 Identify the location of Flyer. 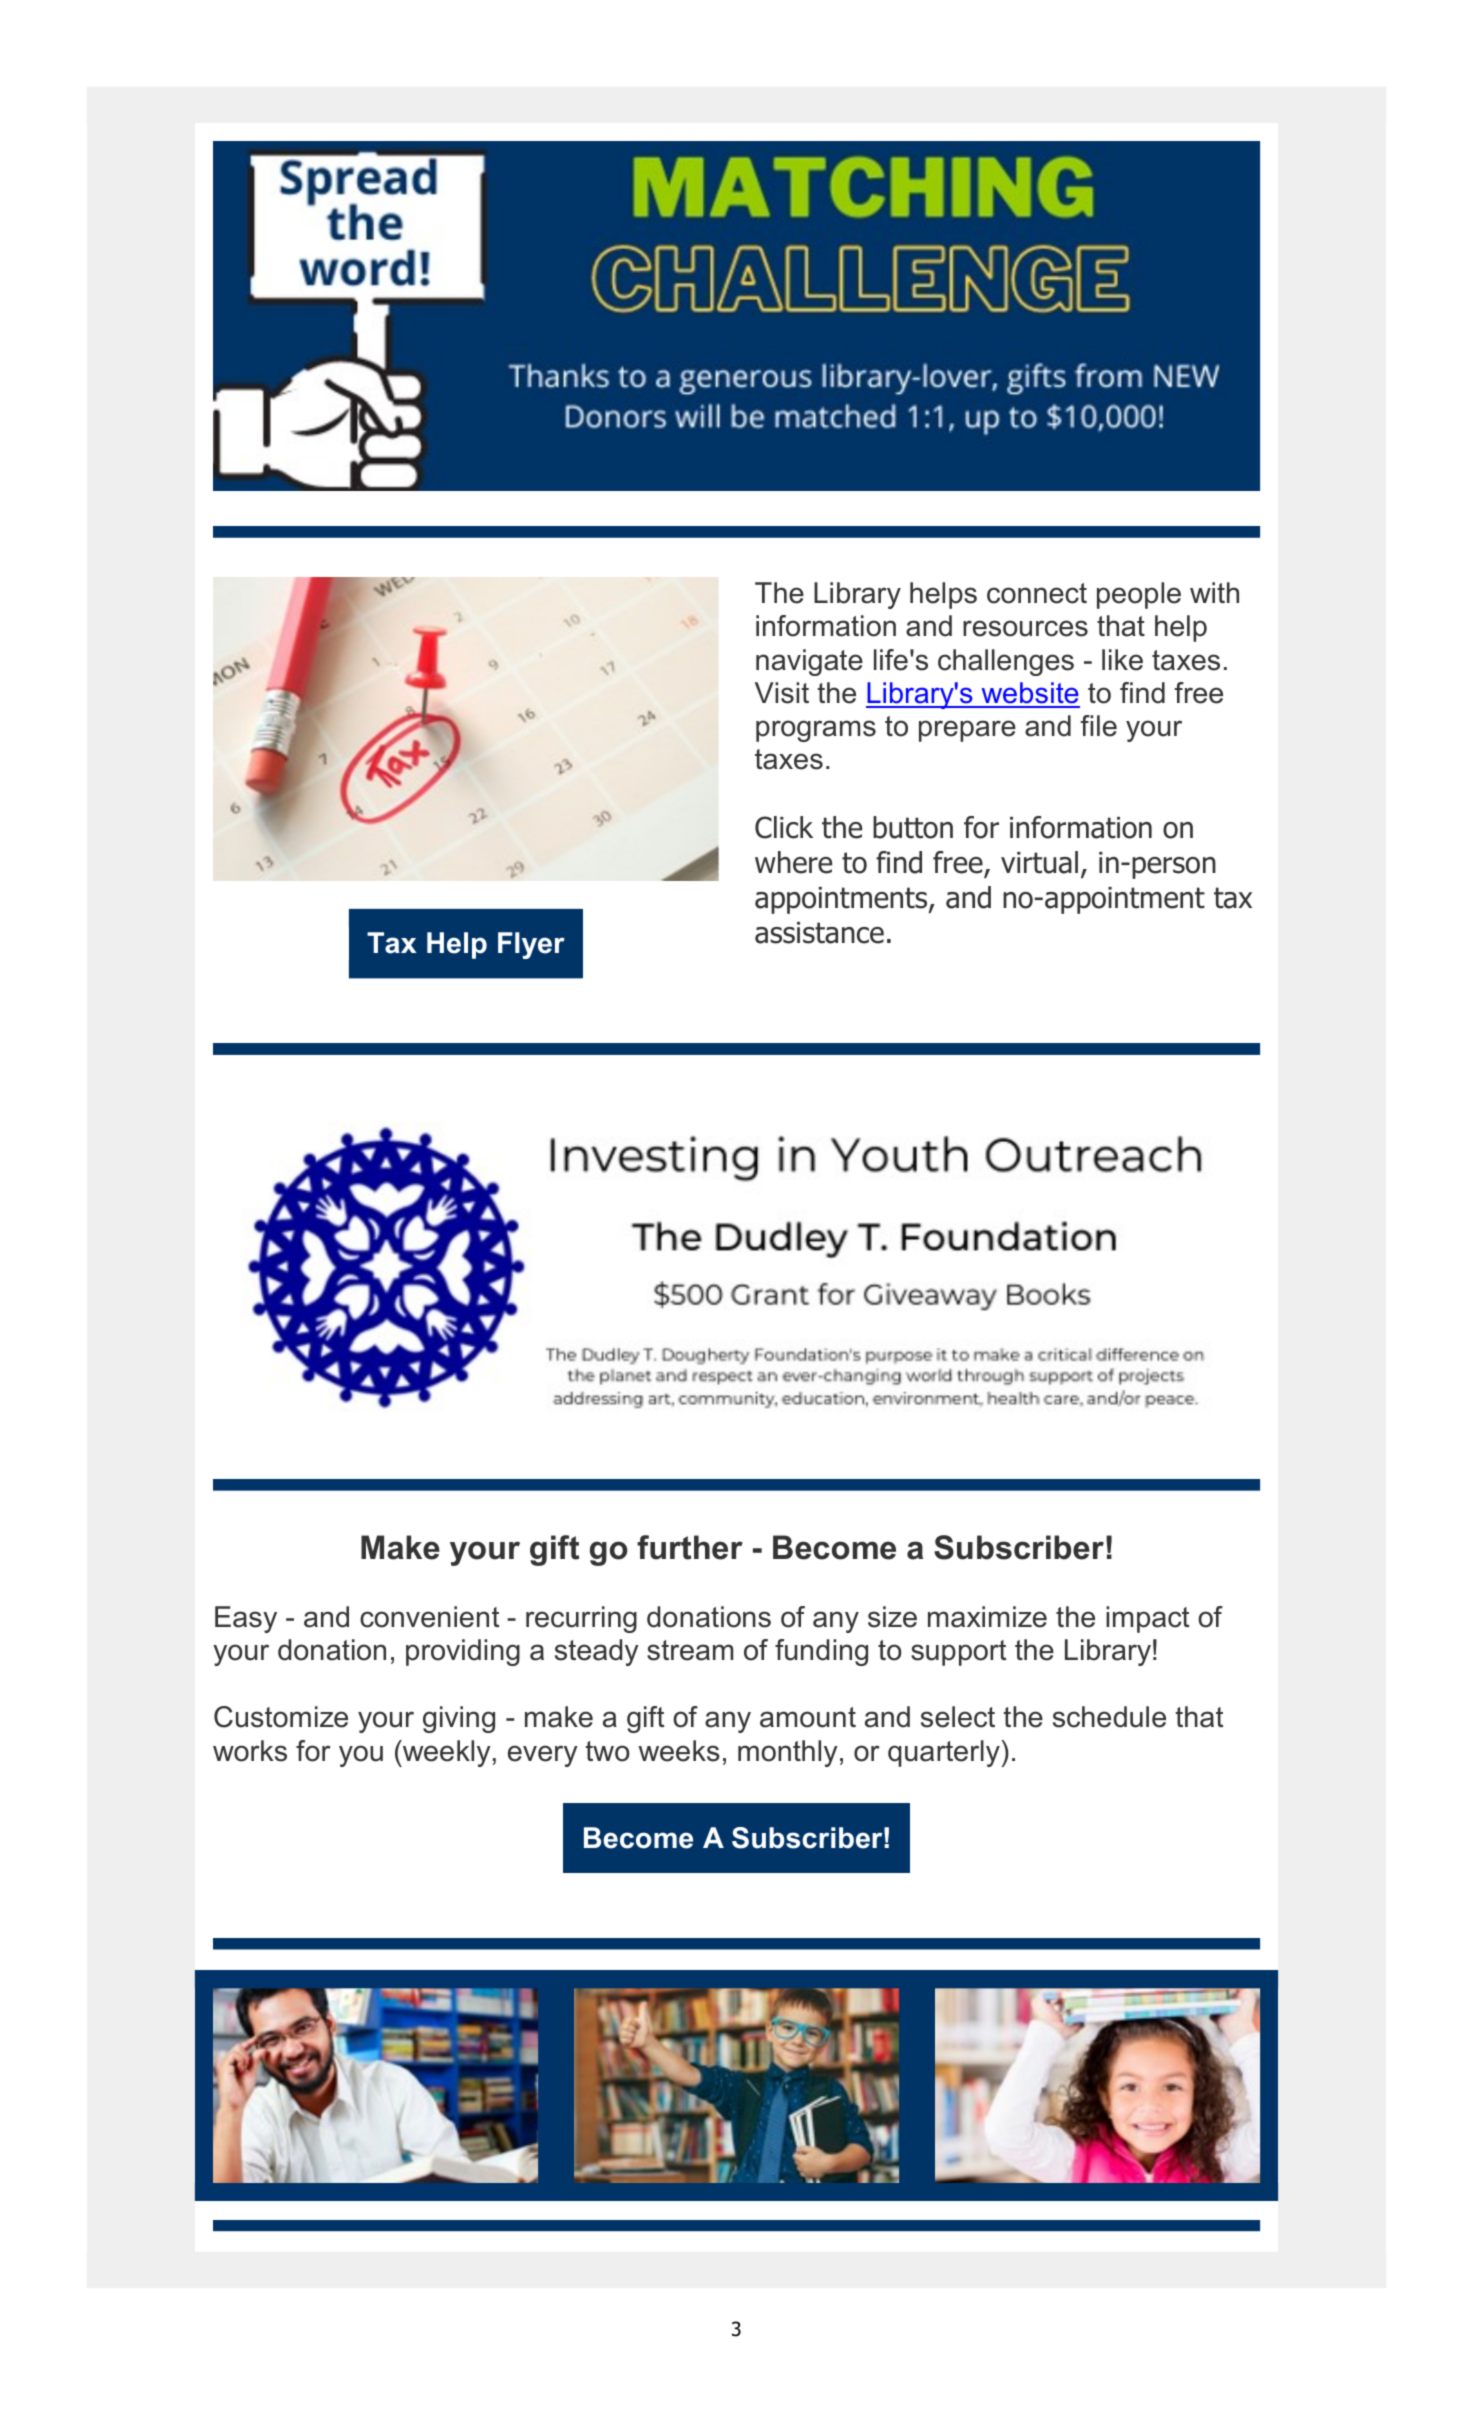
(531, 945).
